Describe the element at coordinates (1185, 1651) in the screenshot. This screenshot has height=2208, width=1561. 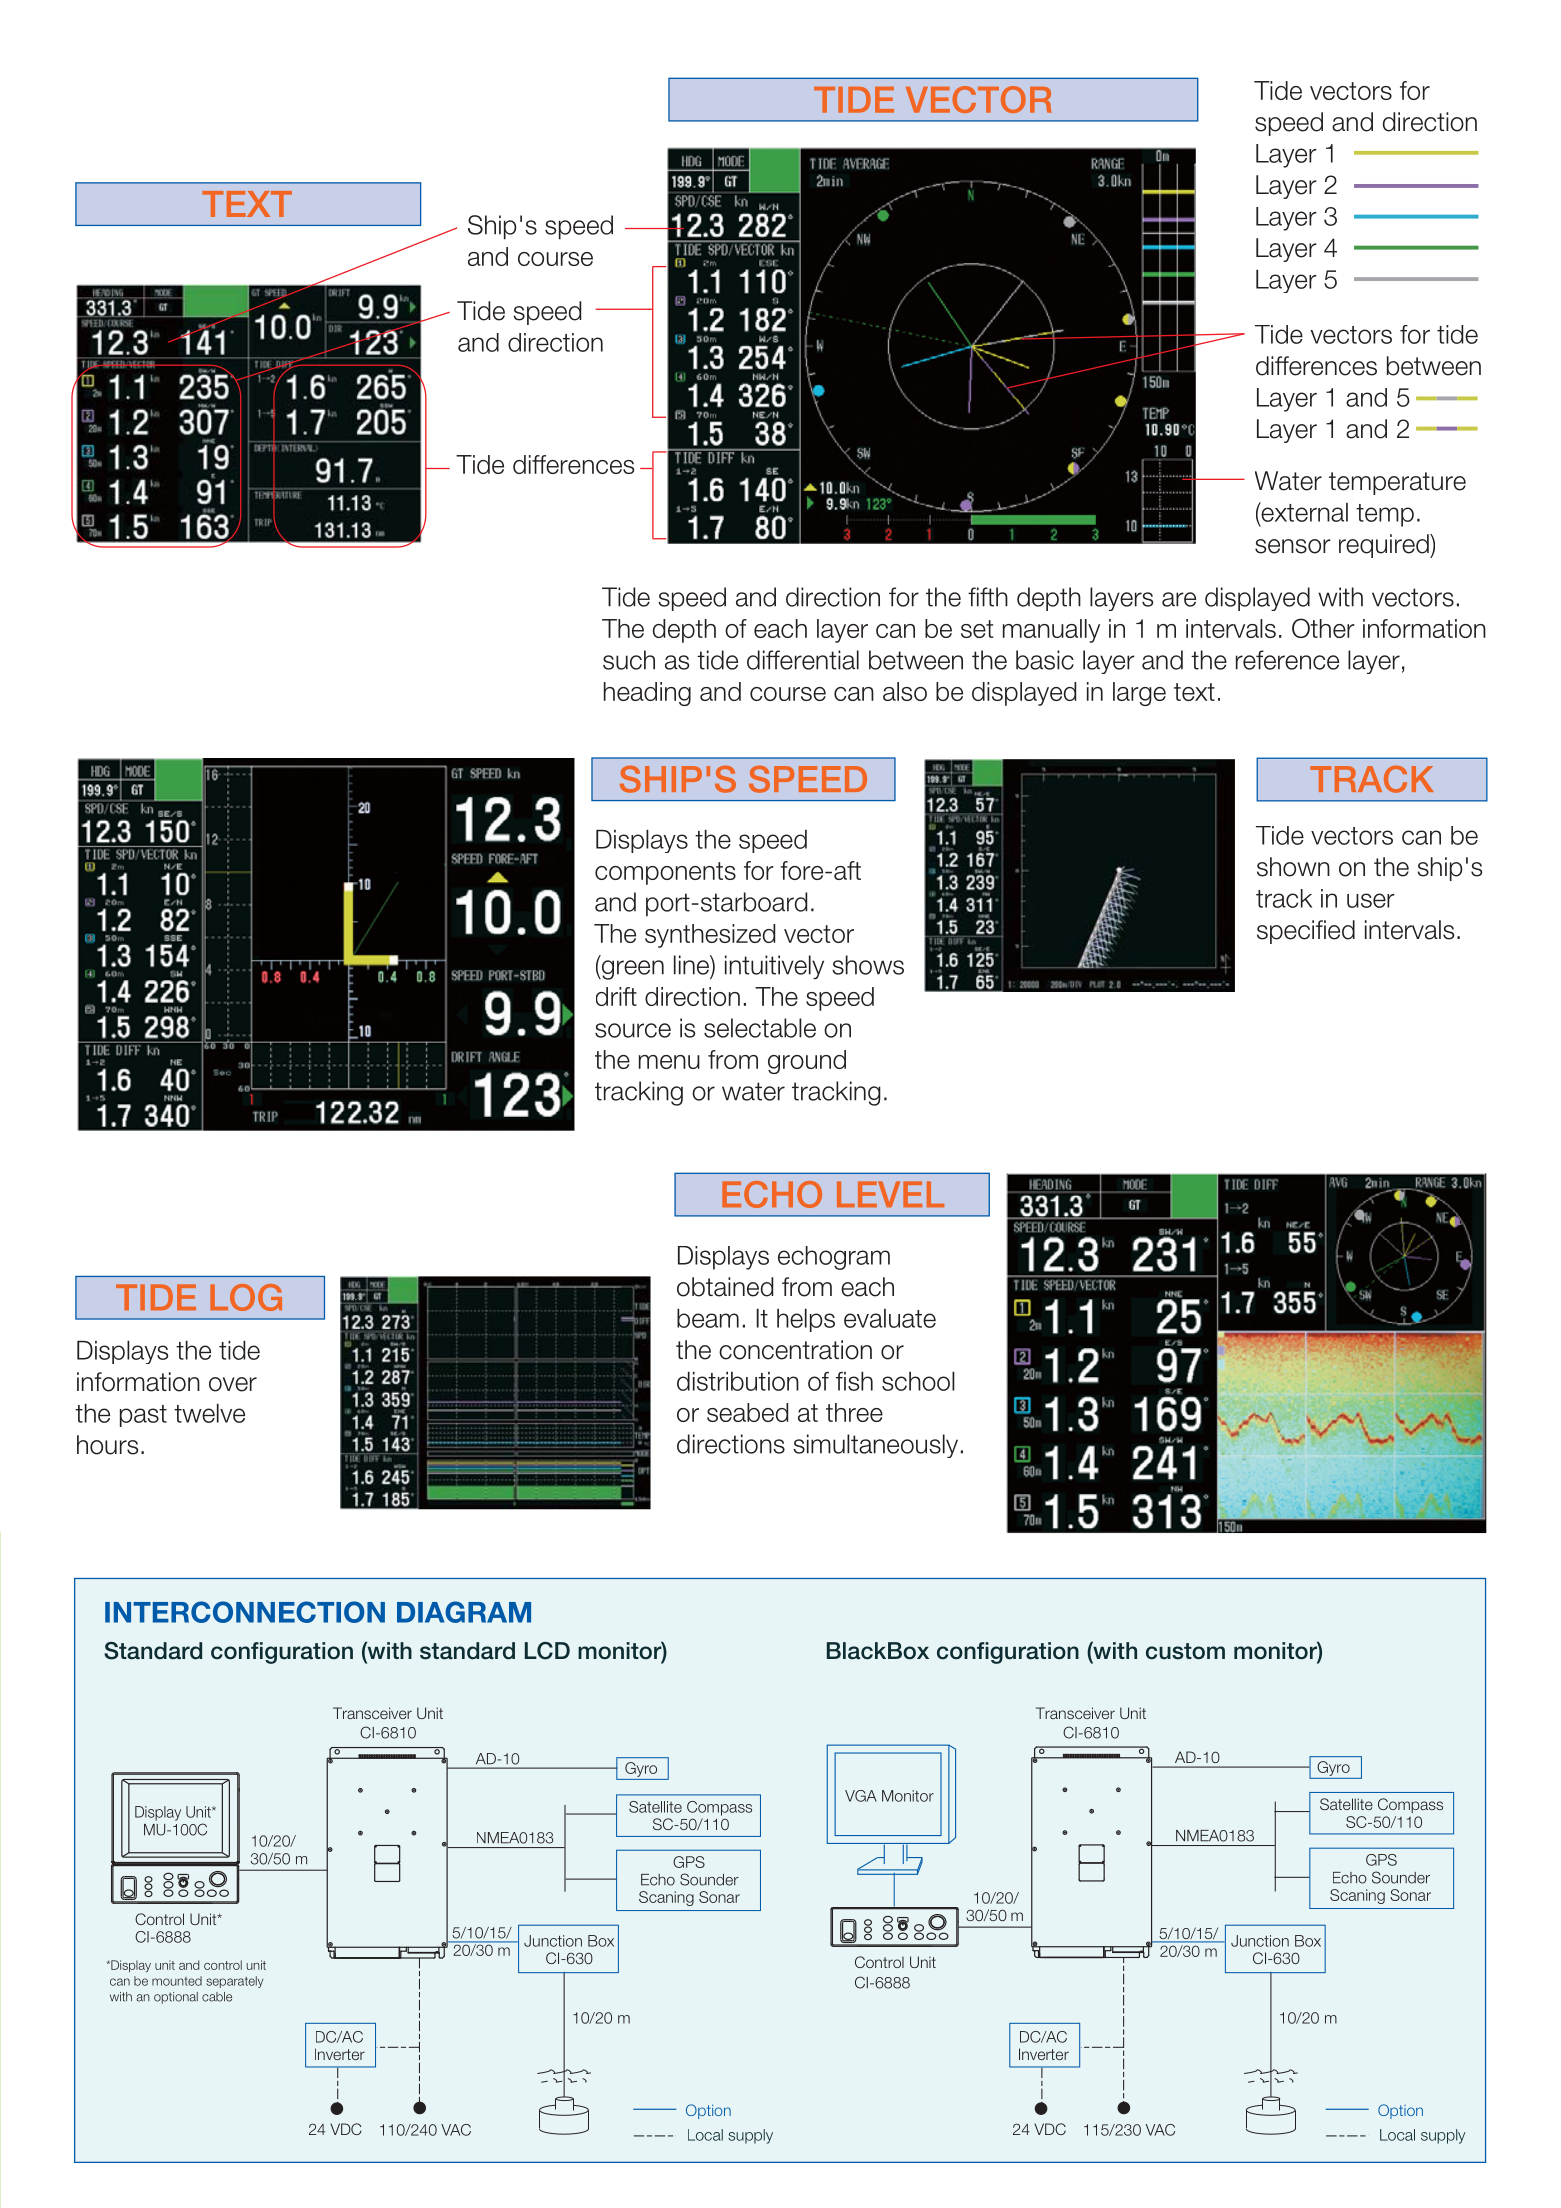
I see `custom` at that location.
